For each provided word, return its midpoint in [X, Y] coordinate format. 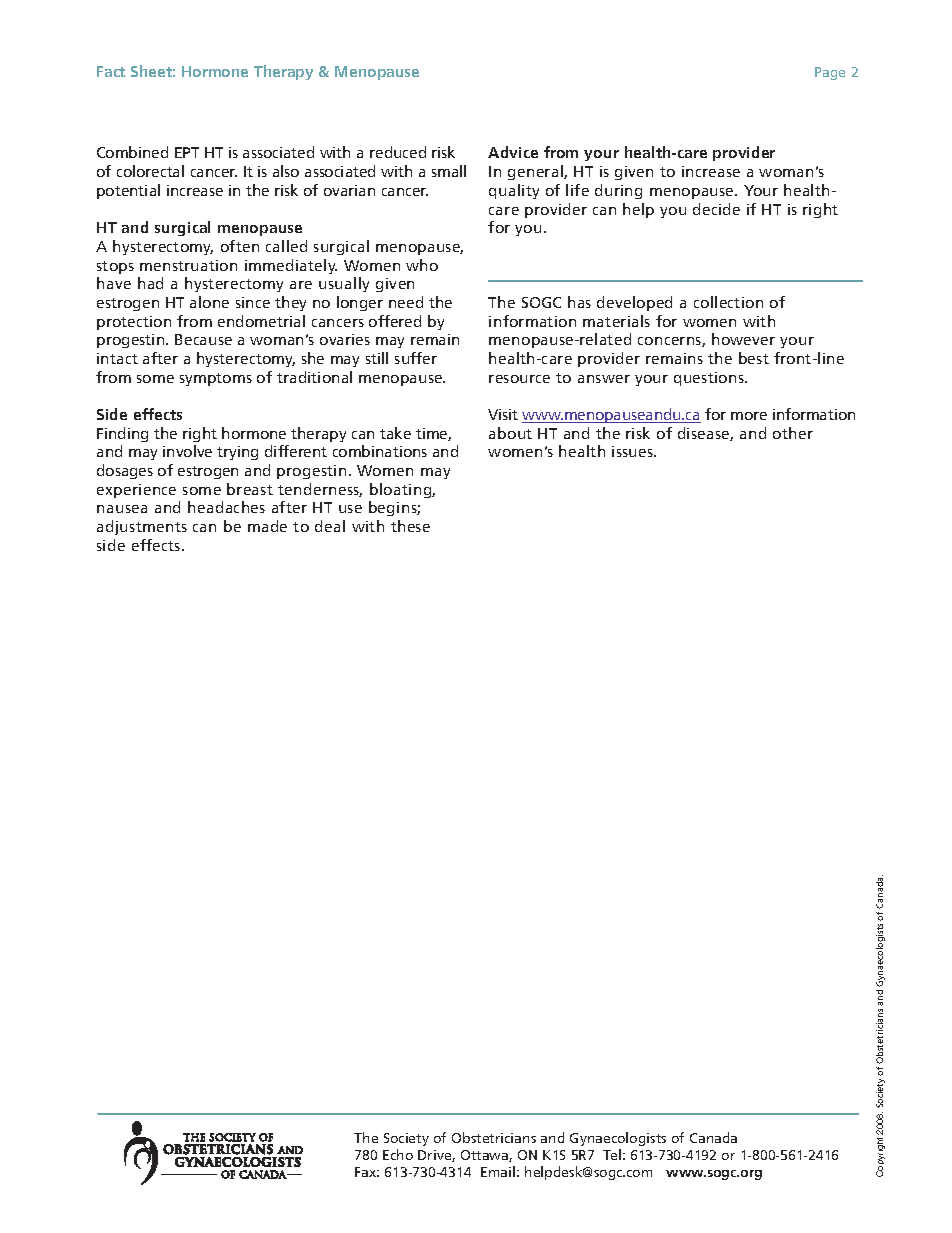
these [410, 526]
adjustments [142, 527]
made [267, 526]
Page [830, 73]
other [793, 433]
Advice [513, 152]
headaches [226, 507]
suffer [416, 358]
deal [330, 526]
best [754, 358]
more [749, 416]
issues [633, 451]
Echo [398, 1154]
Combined [132, 152]
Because [203, 339]
